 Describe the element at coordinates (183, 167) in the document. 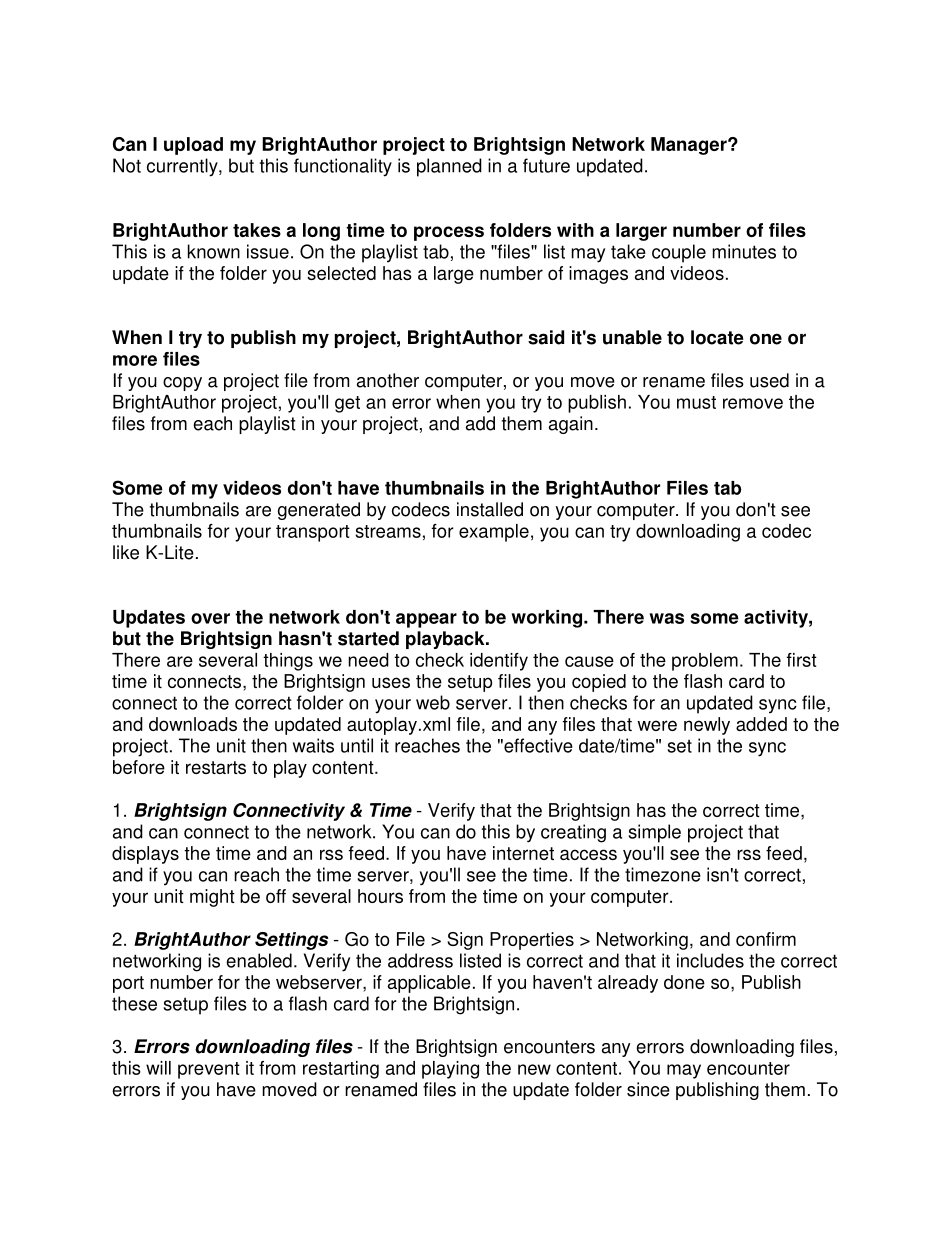

I see `currently` at that location.
